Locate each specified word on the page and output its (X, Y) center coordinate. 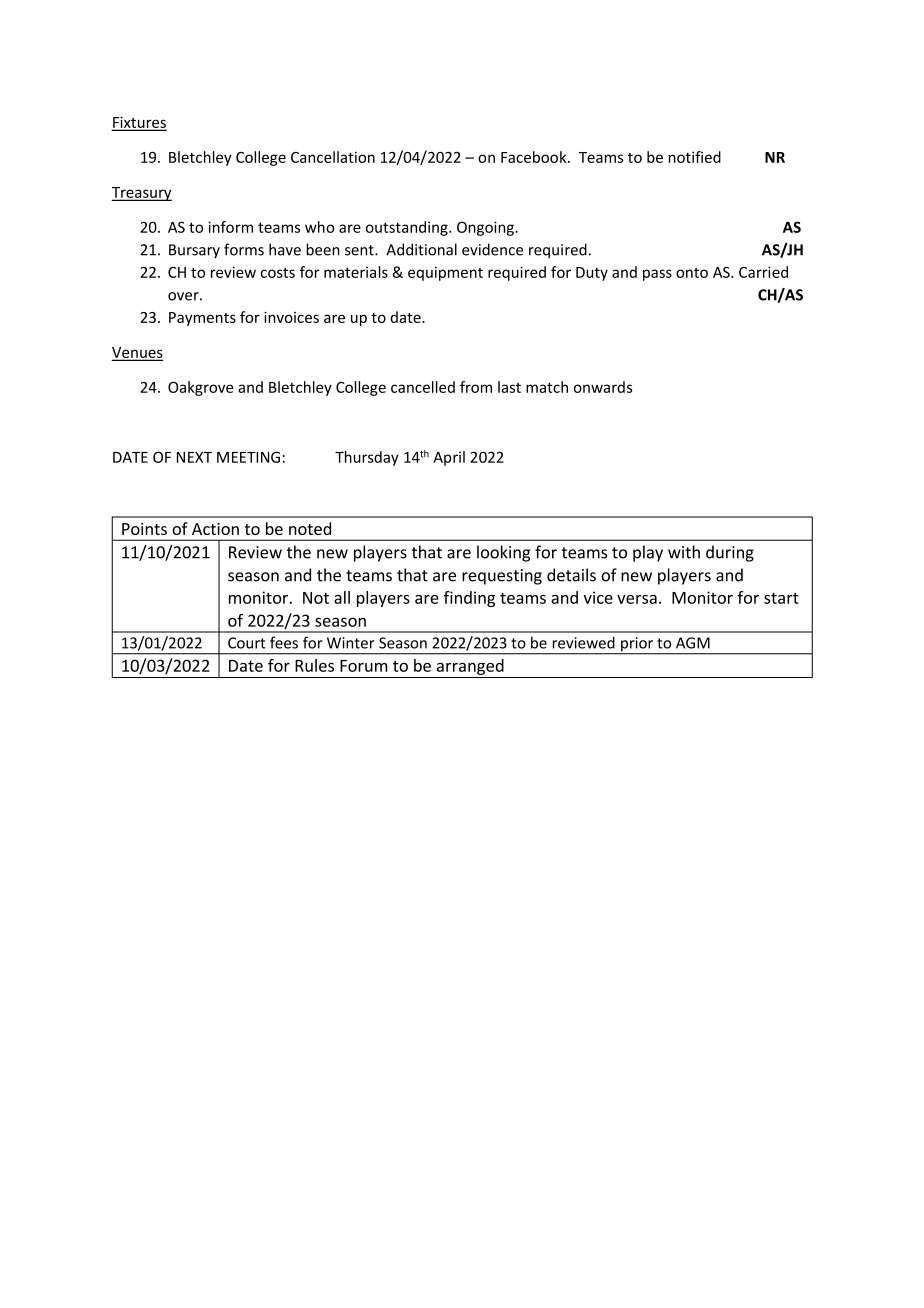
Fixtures (139, 123)
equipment (445, 273)
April (449, 458)
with (684, 552)
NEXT (194, 457)
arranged (470, 667)
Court (247, 643)
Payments (202, 319)
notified (695, 157)
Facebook (535, 157)
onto (692, 273)
